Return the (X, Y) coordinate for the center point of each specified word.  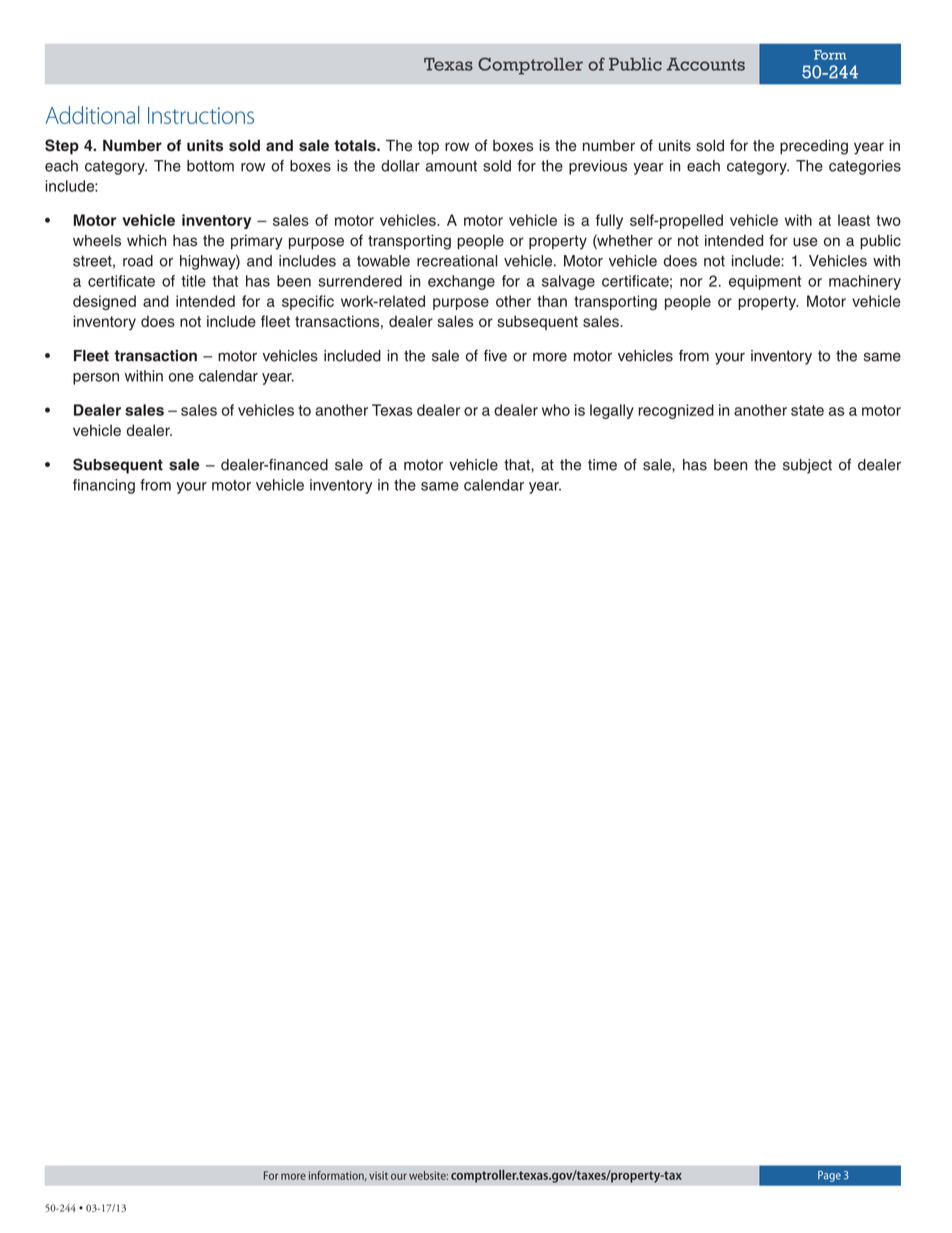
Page (829, 1176)
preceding (814, 147)
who (556, 410)
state (807, 410)
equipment (765, 282)
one (181, 377)
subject (807, 466)
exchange (461, 282)
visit (378, 1175)
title (194, 281)
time (602, 465)
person (96, 379)
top (428, 147)
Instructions (201, 115)
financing (104, 486)
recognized (676, 411)
